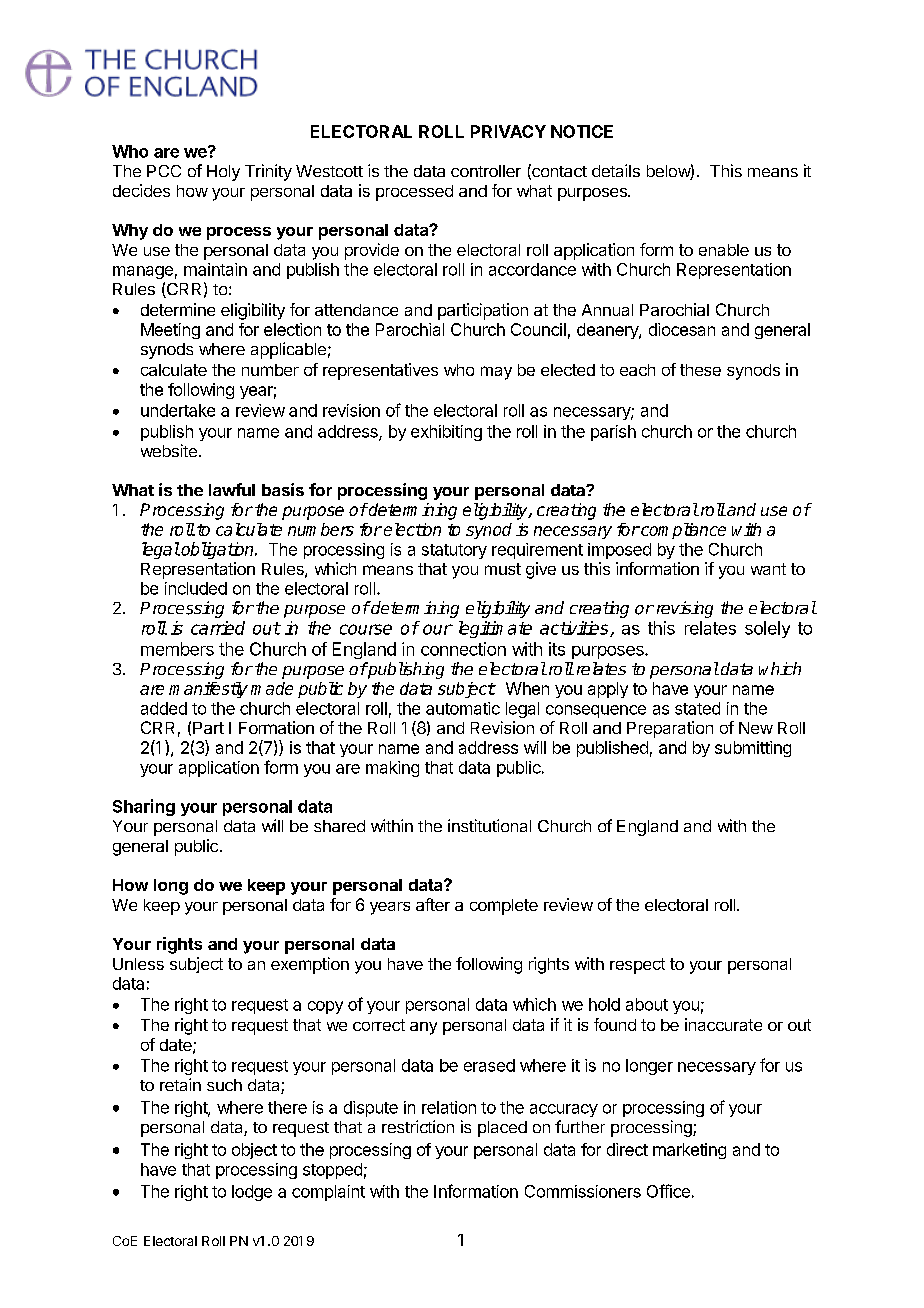 Image resolution: width=924 pixels, height=1308 pixels. I want to click on statutory, so click(454, 551).
